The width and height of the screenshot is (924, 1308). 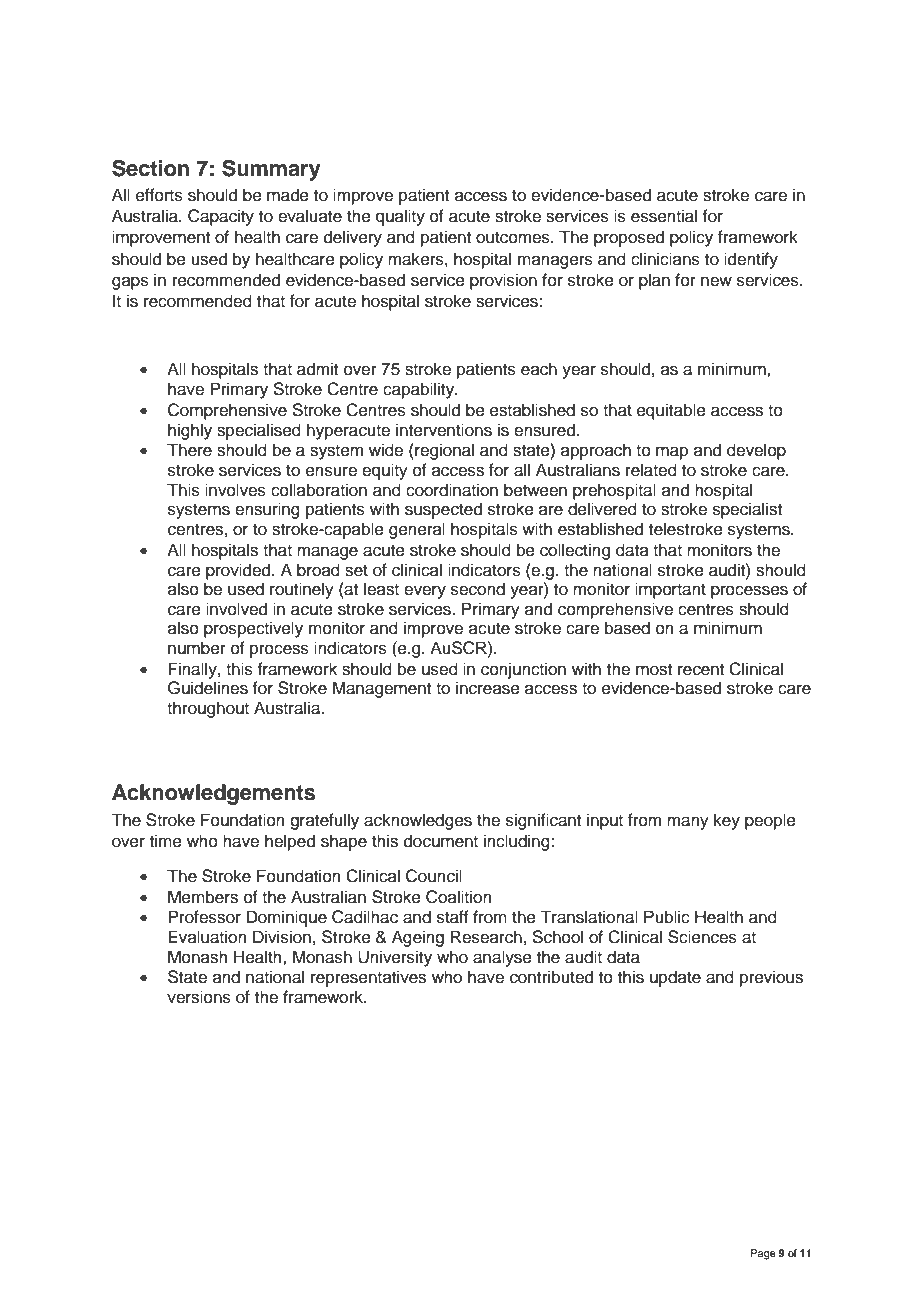 What do you see at coordinates (763, 1254) in the screenshot?
I see `Page` at bounding box center [763, 1254].
